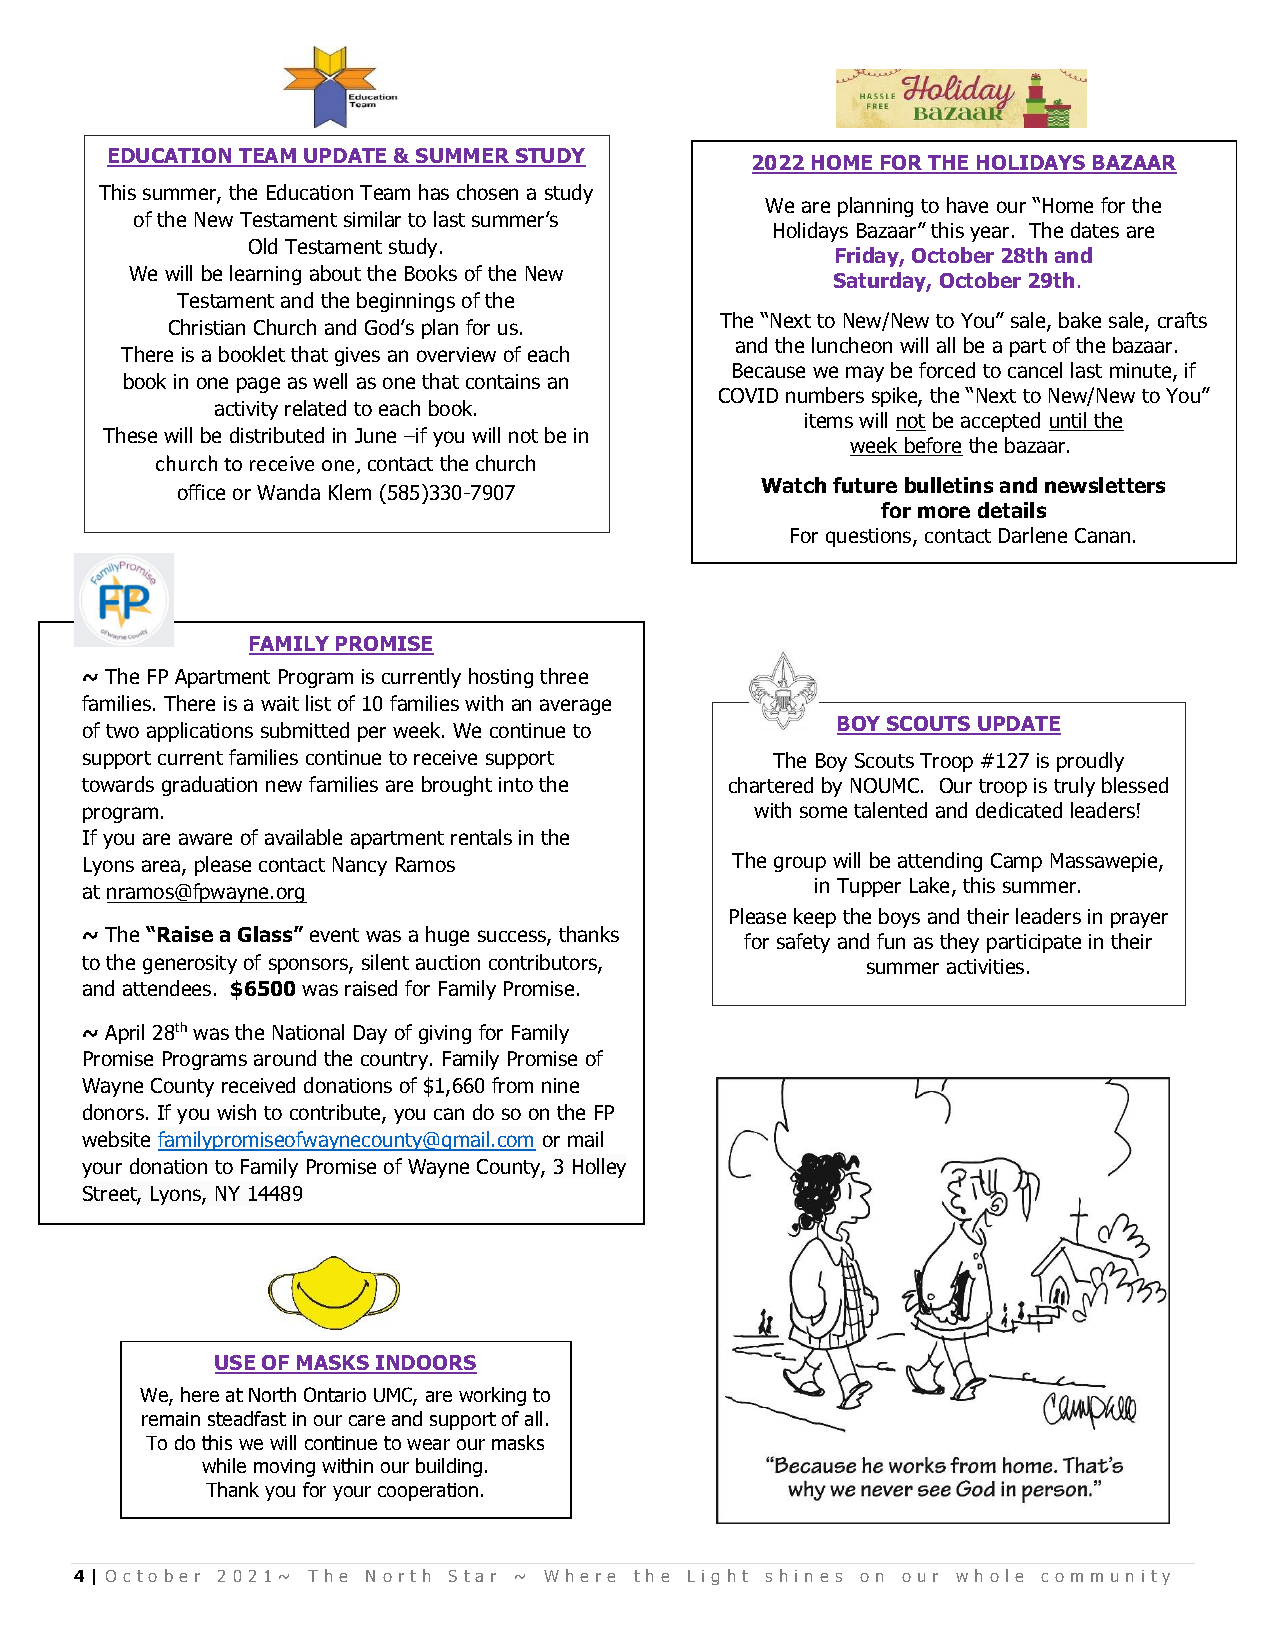 Image resolution: width=1266 pixels, height=1638 pixels. Describe the element at coordinates (564, 676) in the screenshot. I see `three` at that location.
